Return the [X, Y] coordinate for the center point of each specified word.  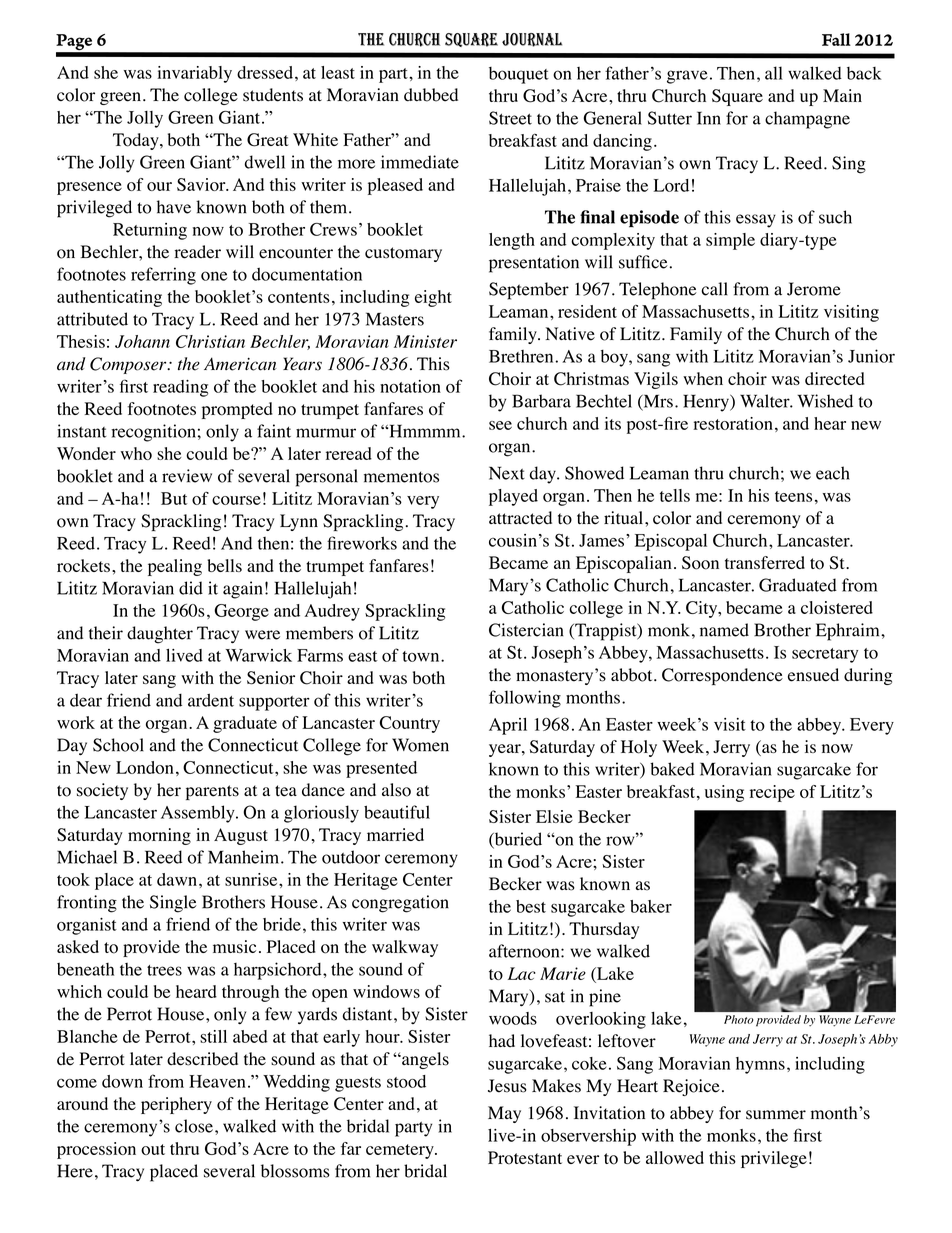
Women [420, 745]
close [194, 1126]
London [145, 767]
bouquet [519, 75]
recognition [153, 433]
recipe [772, 793]
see [500, 425]
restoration [733, 423]
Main [842, 95]
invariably [194, 74]
